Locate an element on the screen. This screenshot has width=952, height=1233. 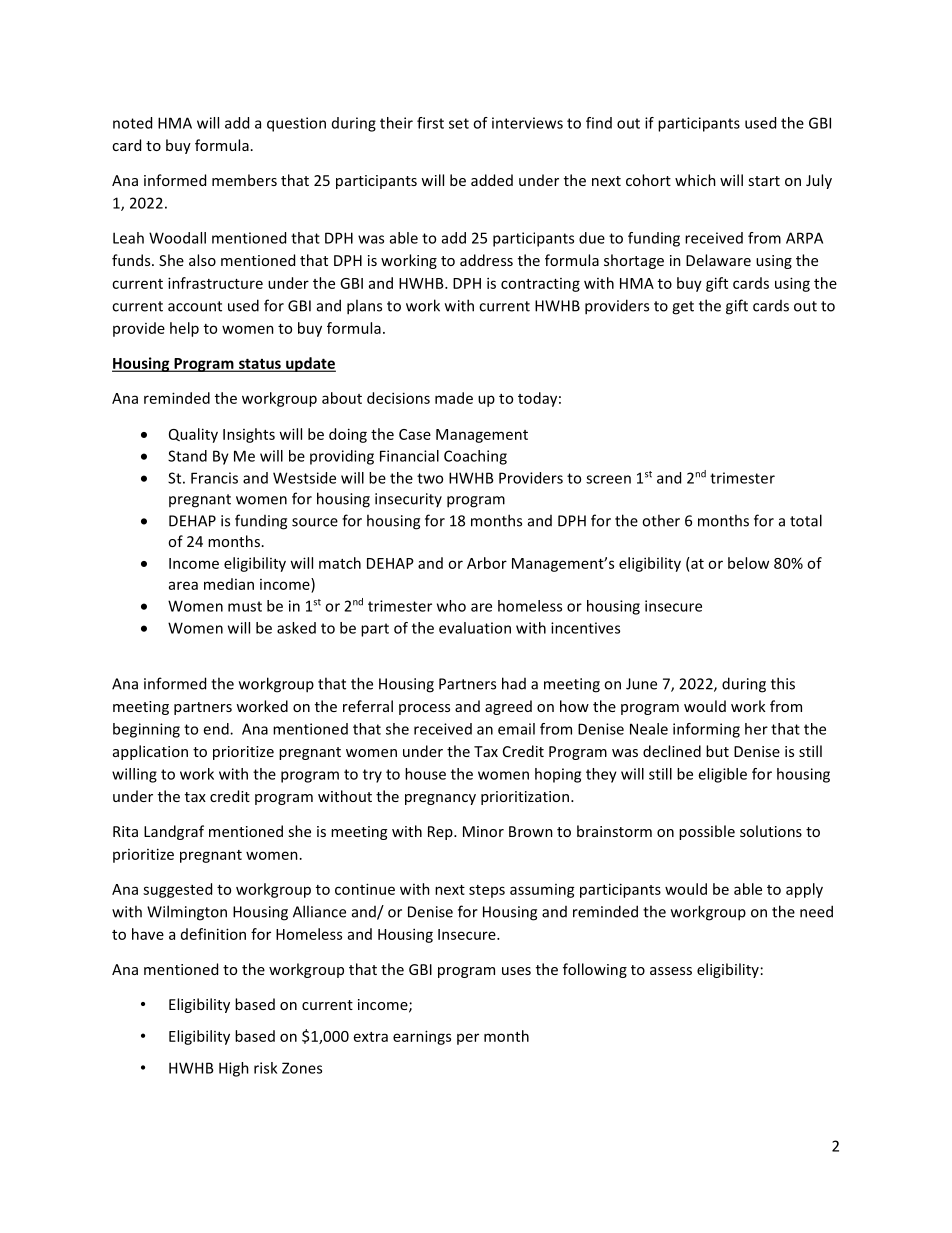
start is located at coordinates (764, 181).
